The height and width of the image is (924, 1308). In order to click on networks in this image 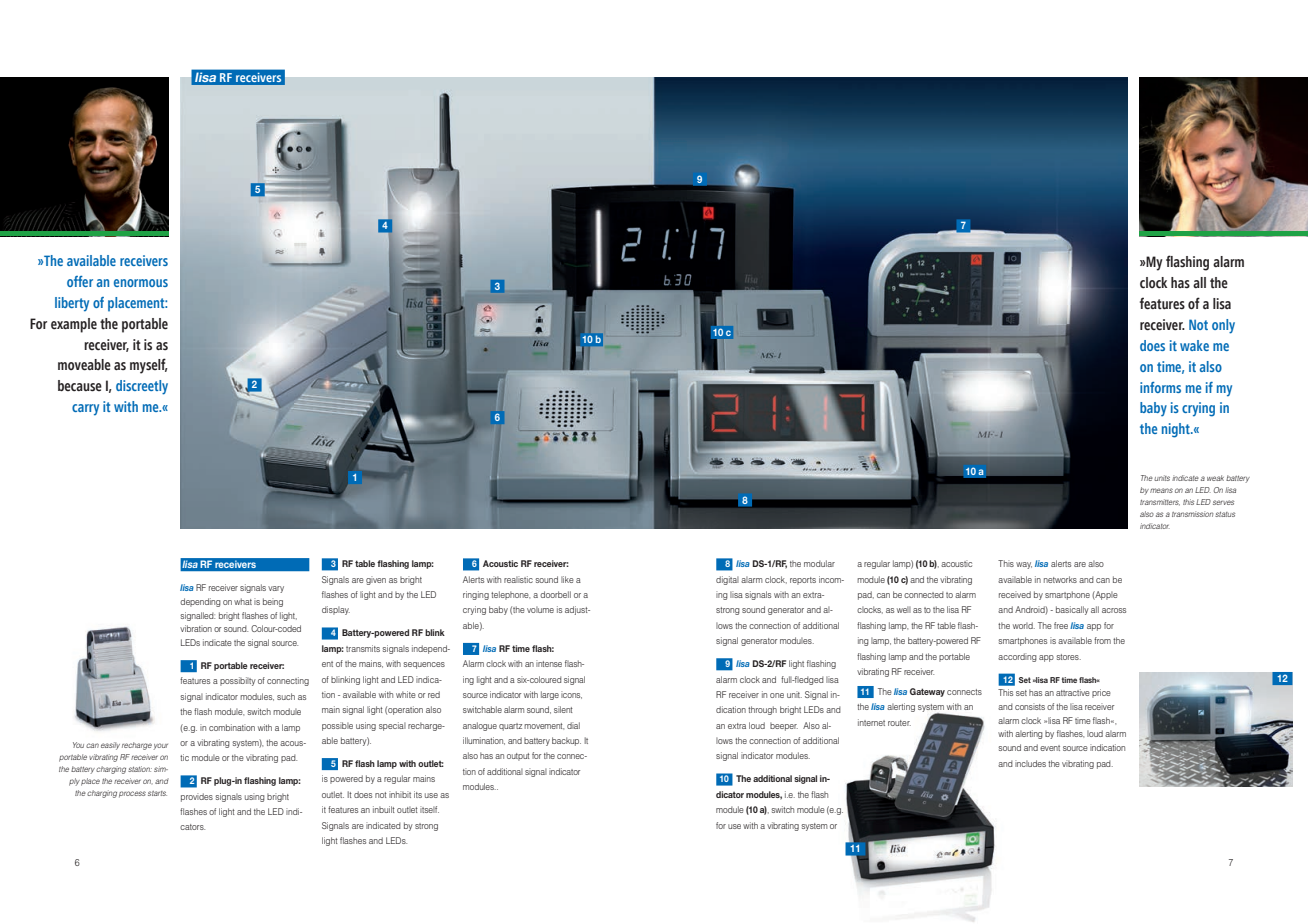, I will do `click(1060, 579)`.
